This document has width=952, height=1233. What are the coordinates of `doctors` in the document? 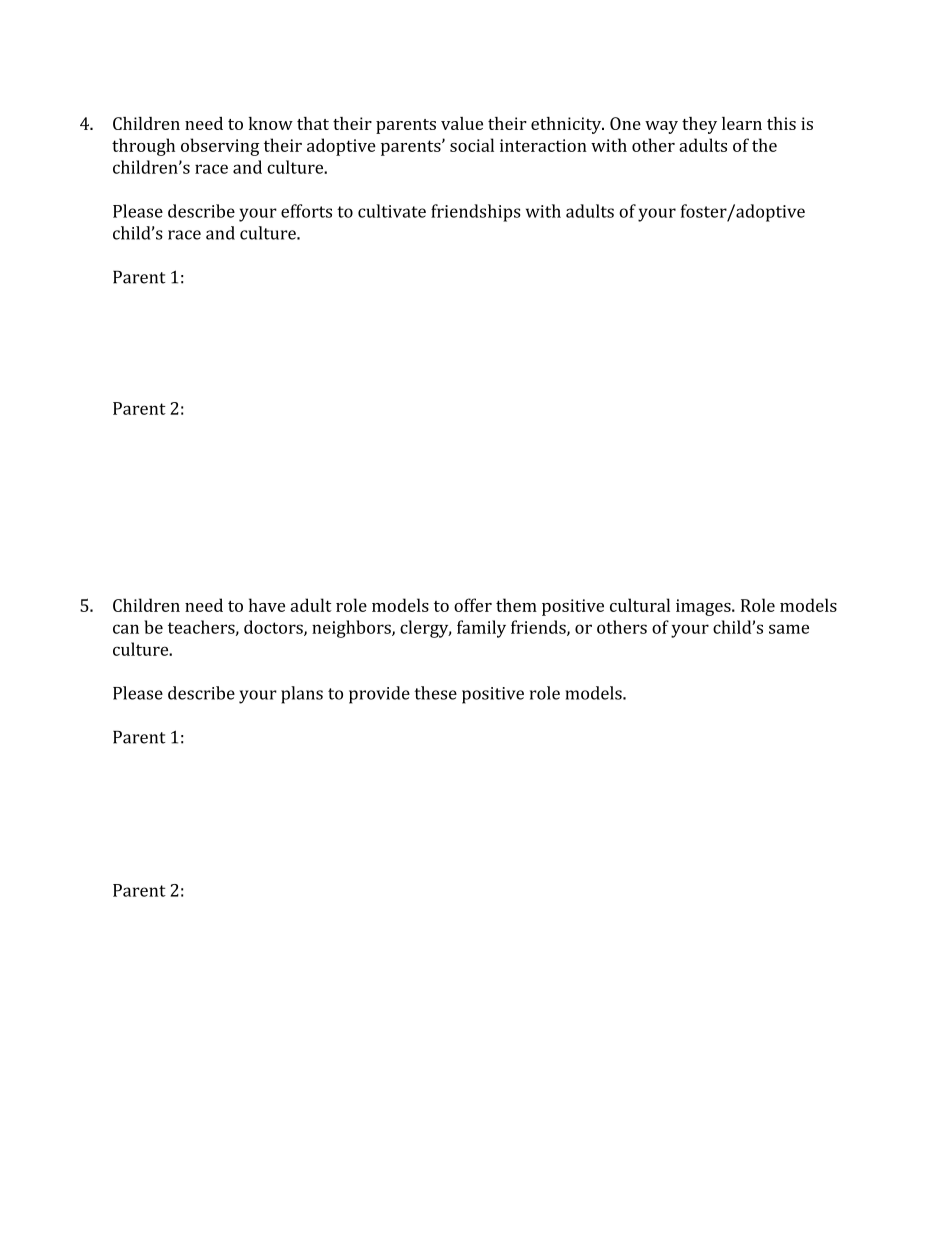 It's located at (274, 628).
